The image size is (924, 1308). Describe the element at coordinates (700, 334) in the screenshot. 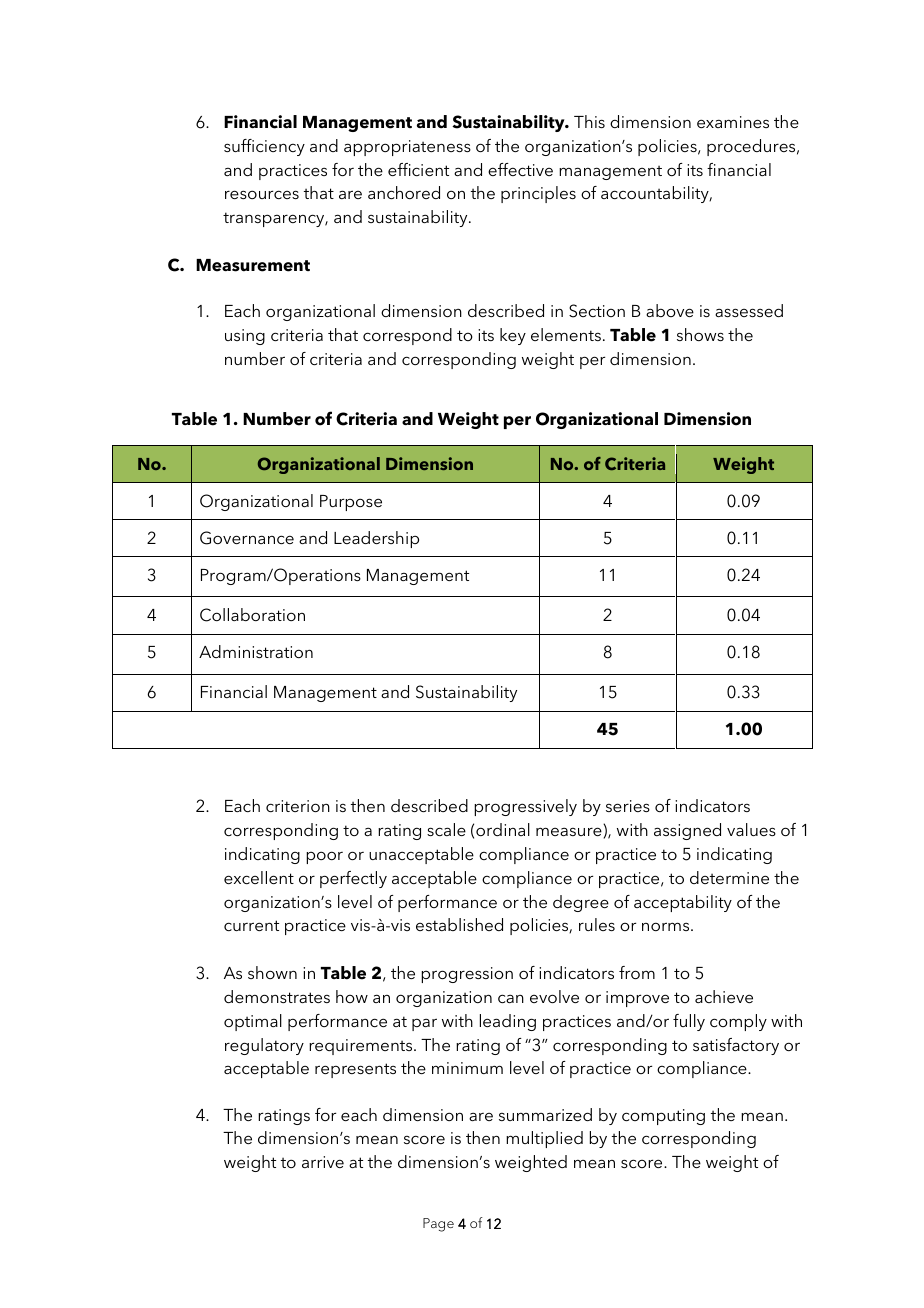

I see `shows` at that location.
